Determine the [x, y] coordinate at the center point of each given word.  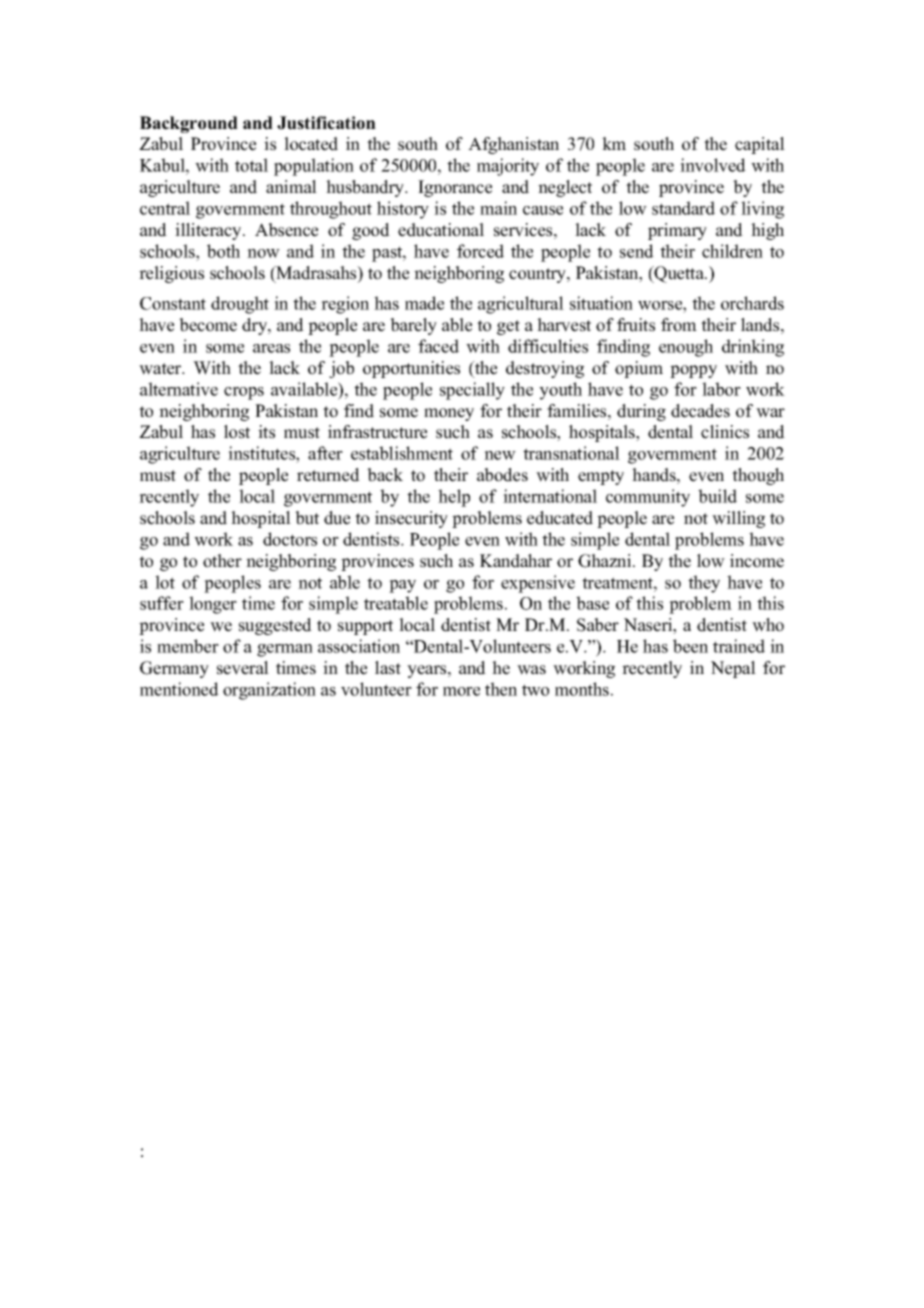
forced [480, 251]
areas [271, 348]
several [243, 668]
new [500, 455]
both [223, 251]
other [222, 561]
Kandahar [516, 561]
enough [686, 348]
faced [438, 346]
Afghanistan [513, 145]
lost [237, 432]
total [251, 165]
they [704, 584]
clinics [725, 432]
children [732, 251]
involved [713, 165]
